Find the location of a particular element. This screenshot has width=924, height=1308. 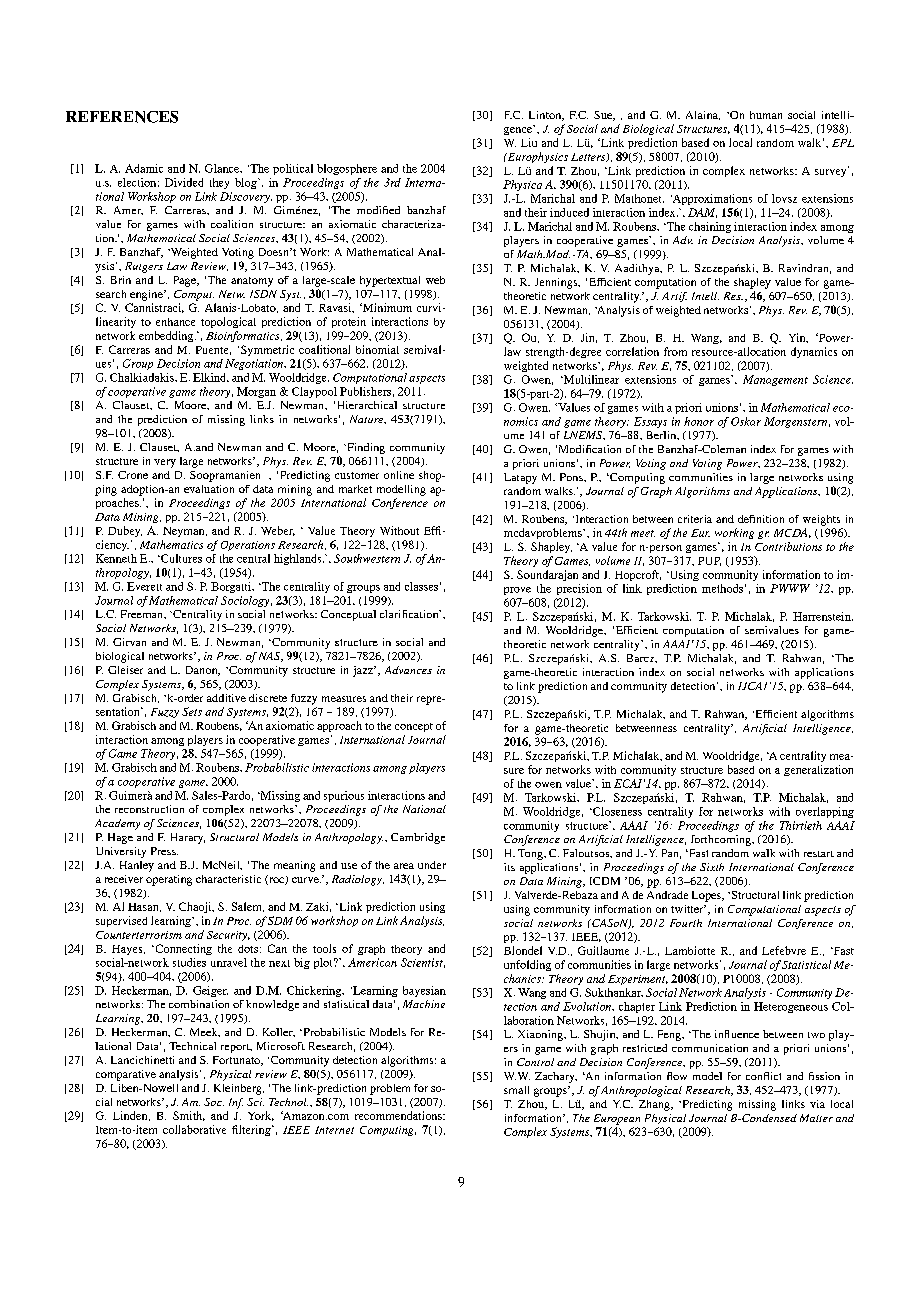

binomial is located at coordinates (377, 349).
